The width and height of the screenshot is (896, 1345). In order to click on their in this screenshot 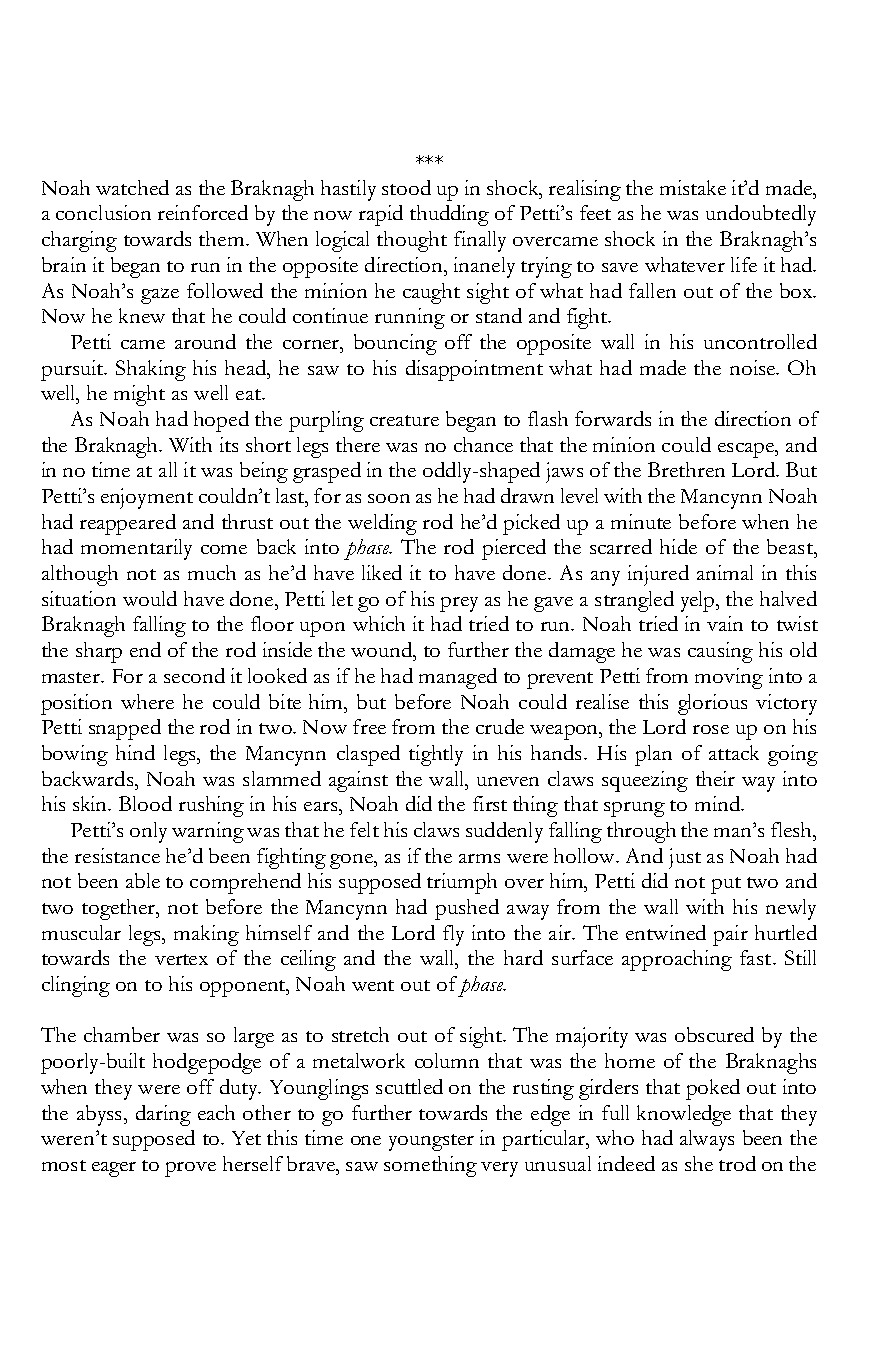, I will do `click(715, 778)`.
